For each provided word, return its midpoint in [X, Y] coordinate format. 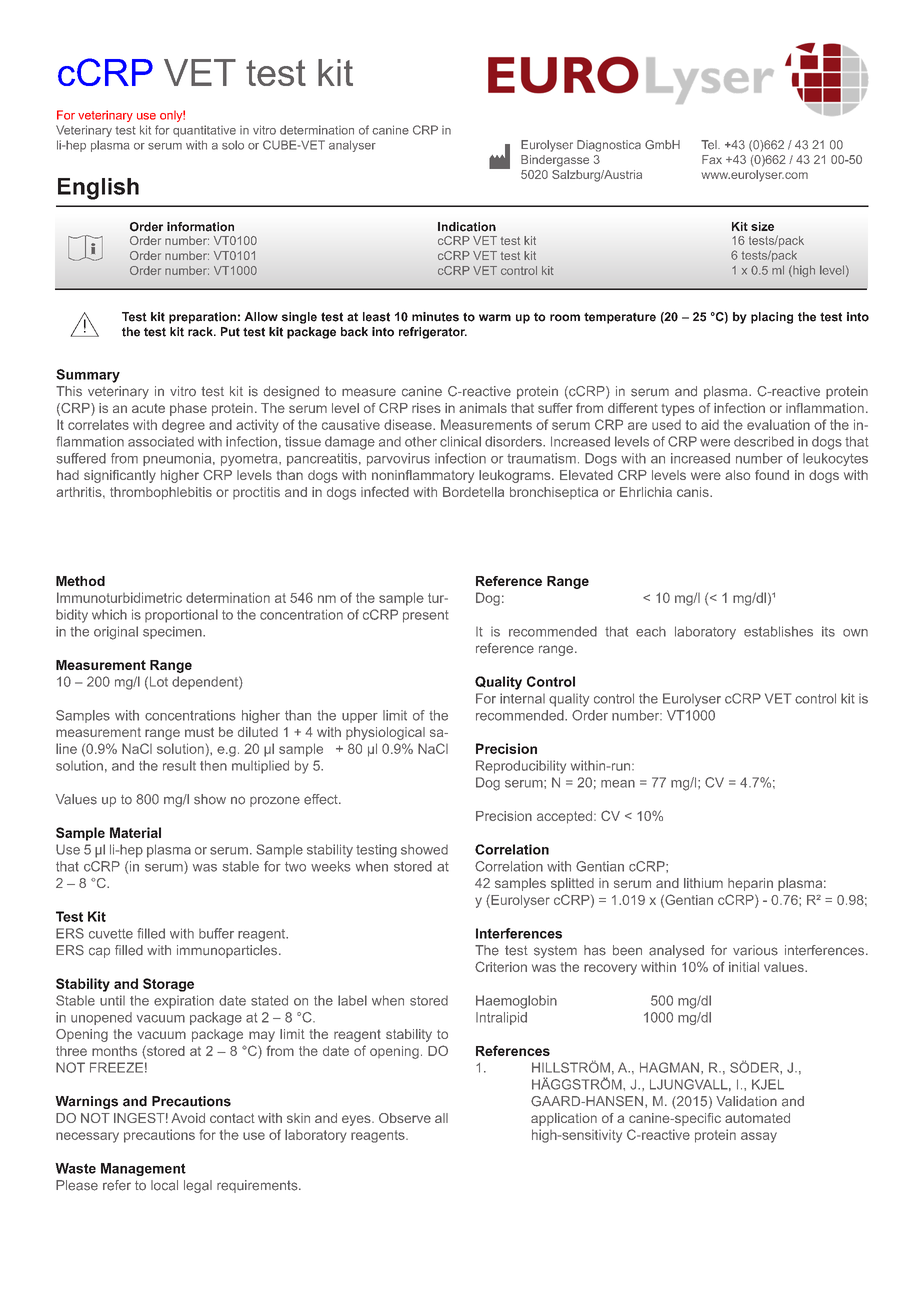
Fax [712, 159]
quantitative [204, 131]
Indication [467, 227]
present [425, 616]
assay [759, 1137]
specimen [173, 632]
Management [143, 1169]
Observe [405, 1118]
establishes [778, 631]
